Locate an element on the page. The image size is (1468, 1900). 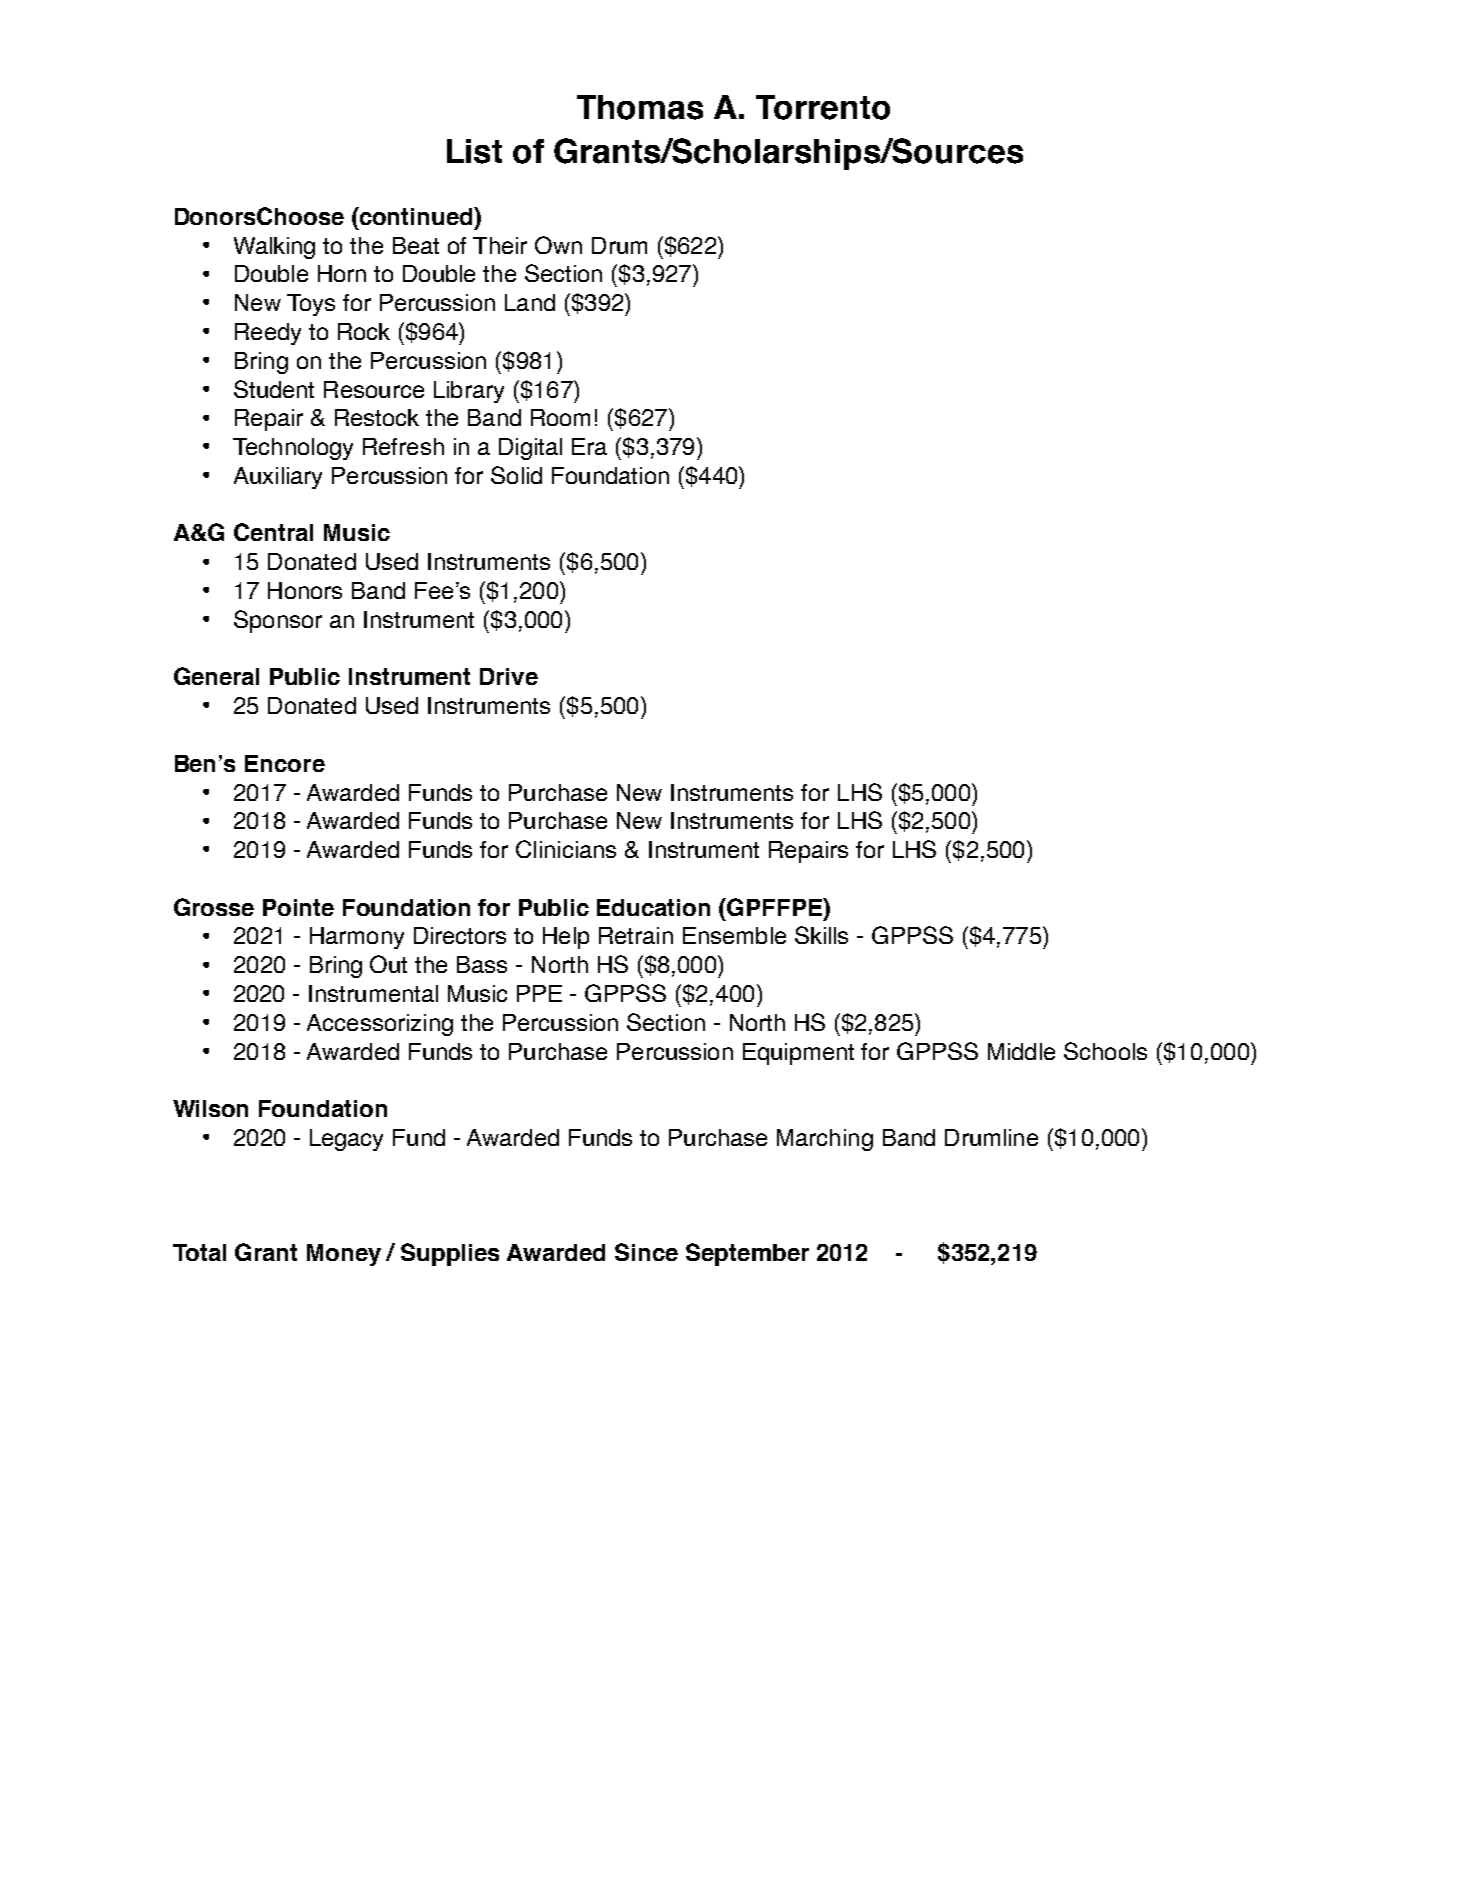
continued is located at coordinates (416, 216).
